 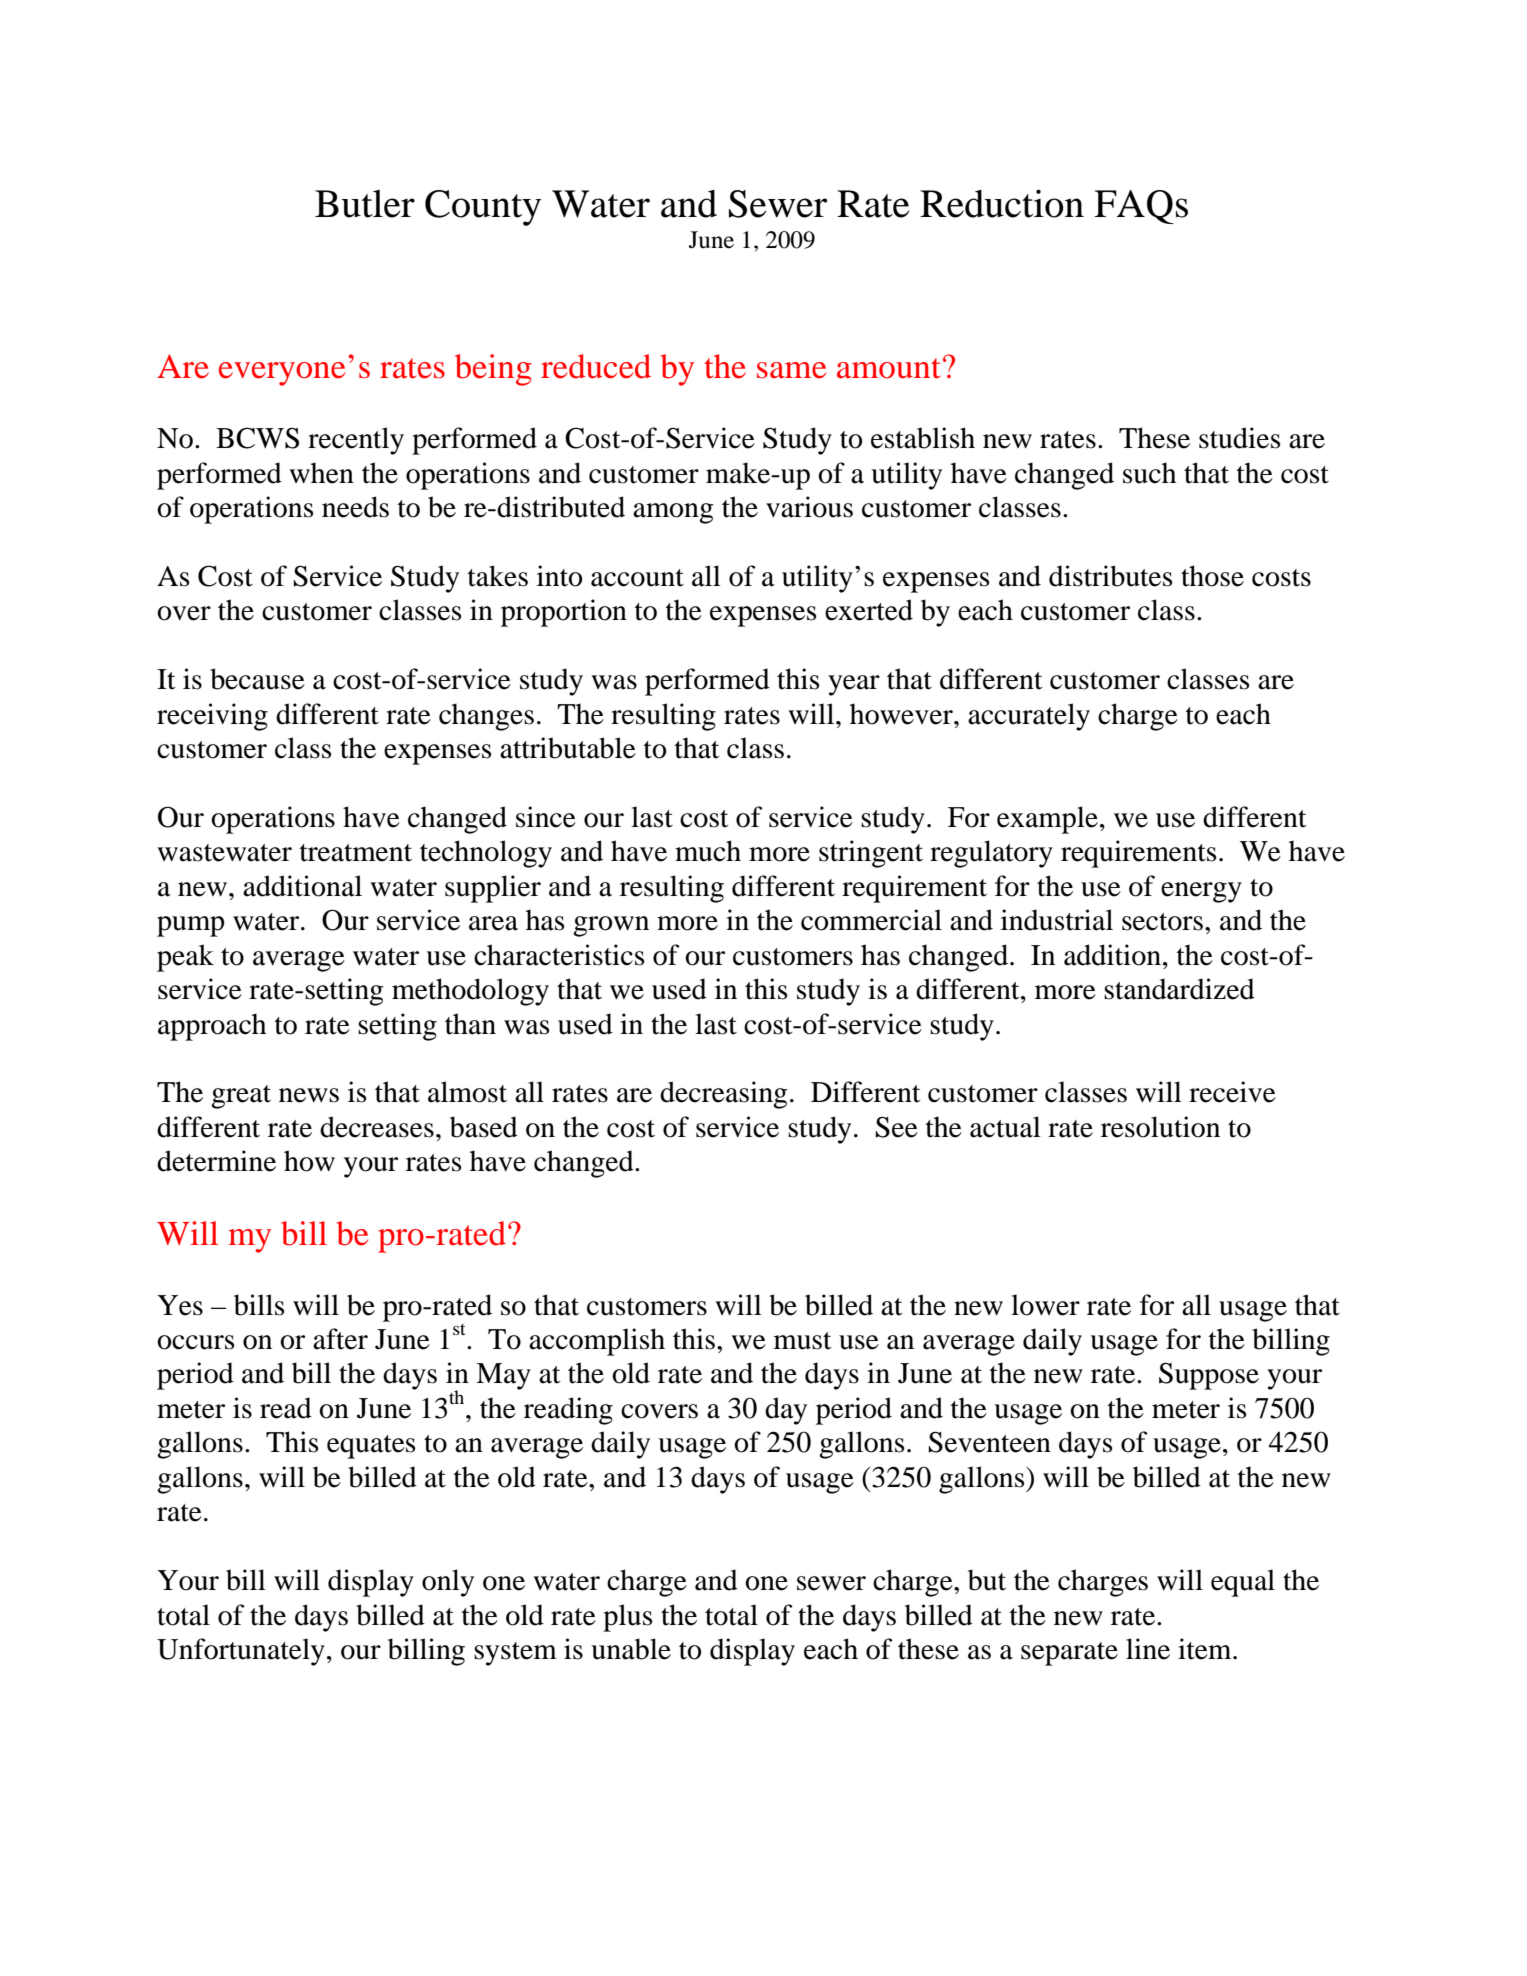 What do you see at coordinates (627, 1618) in the screenshot?
I see `plus` at bounding box center [627, 1618].
